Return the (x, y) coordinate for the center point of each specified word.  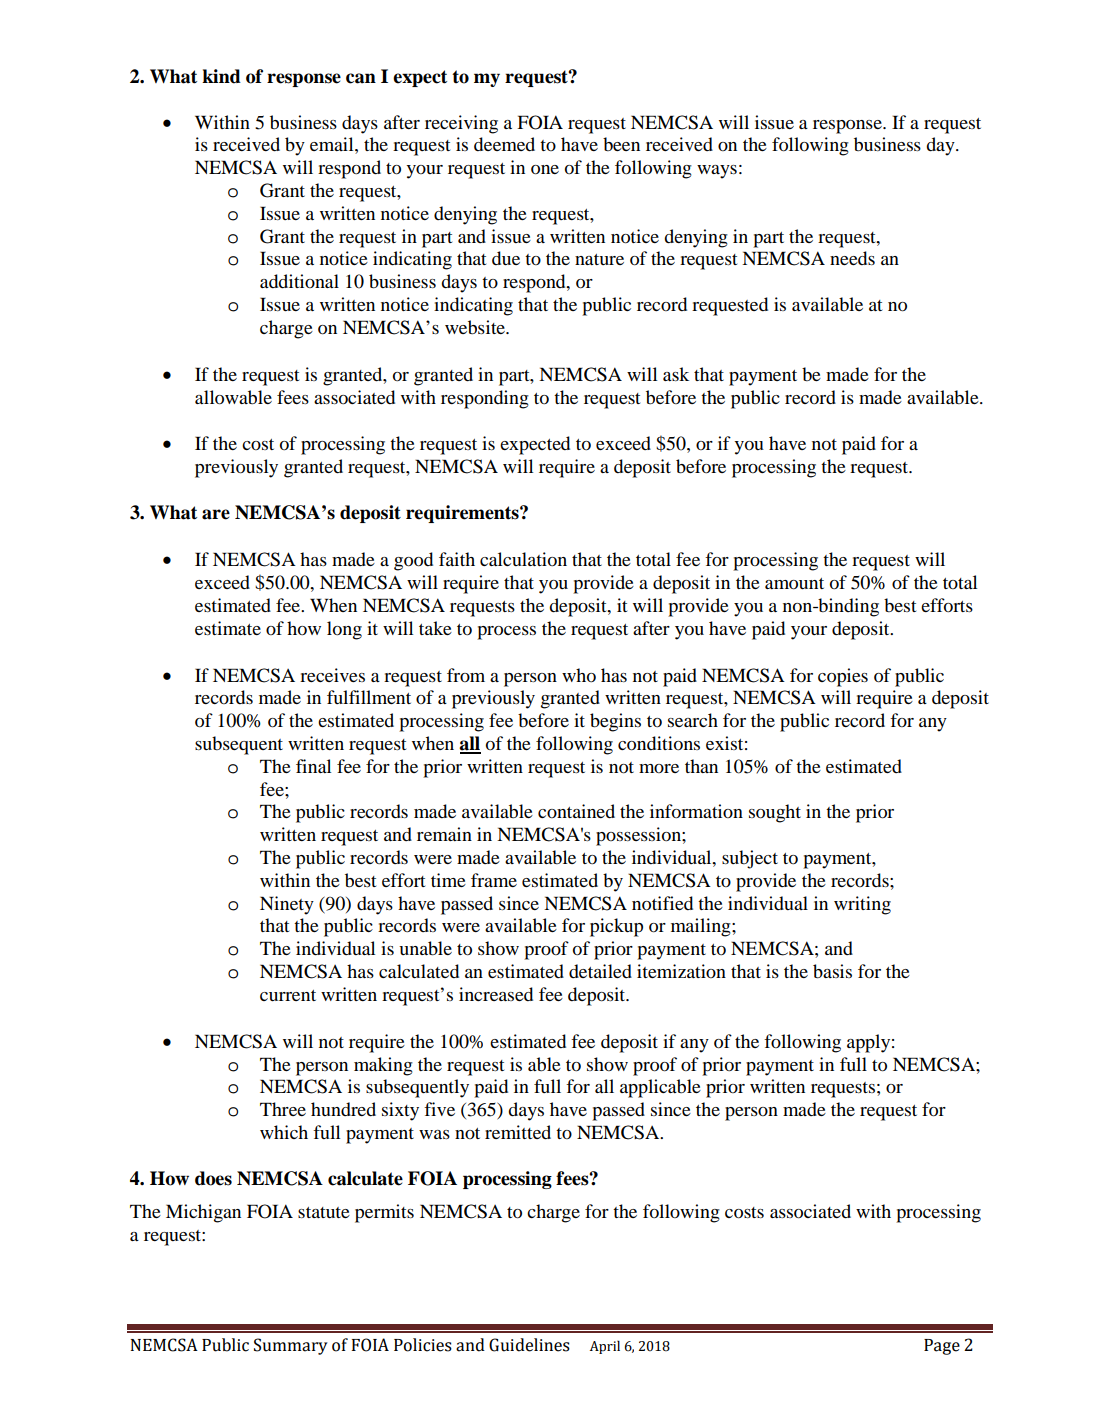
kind (221, 76)
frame (494, 880)
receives (332, 675)
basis (832, 971)
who (579, 675)
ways (717, 172)
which (284, 1132)
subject (750, 859)
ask (676, 374)
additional (299, 281)
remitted (518, 1132)
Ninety (287, 905)
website (476, 327)
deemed (504, 144)
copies (843, 677)
